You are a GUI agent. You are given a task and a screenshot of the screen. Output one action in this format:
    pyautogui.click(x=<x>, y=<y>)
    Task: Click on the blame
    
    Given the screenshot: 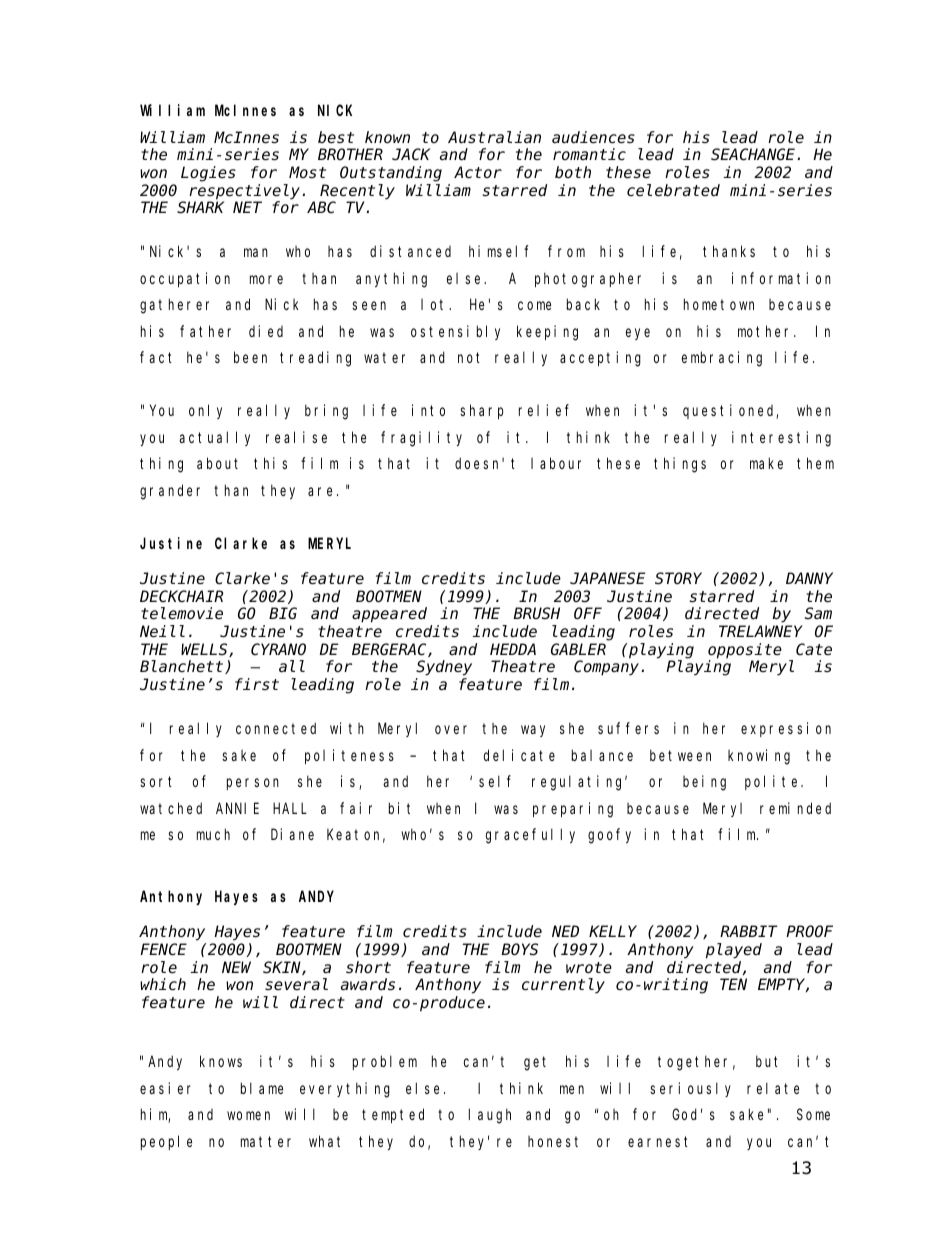 What is the action you would take?
    pyautogui.click(x=262, y=1088)
